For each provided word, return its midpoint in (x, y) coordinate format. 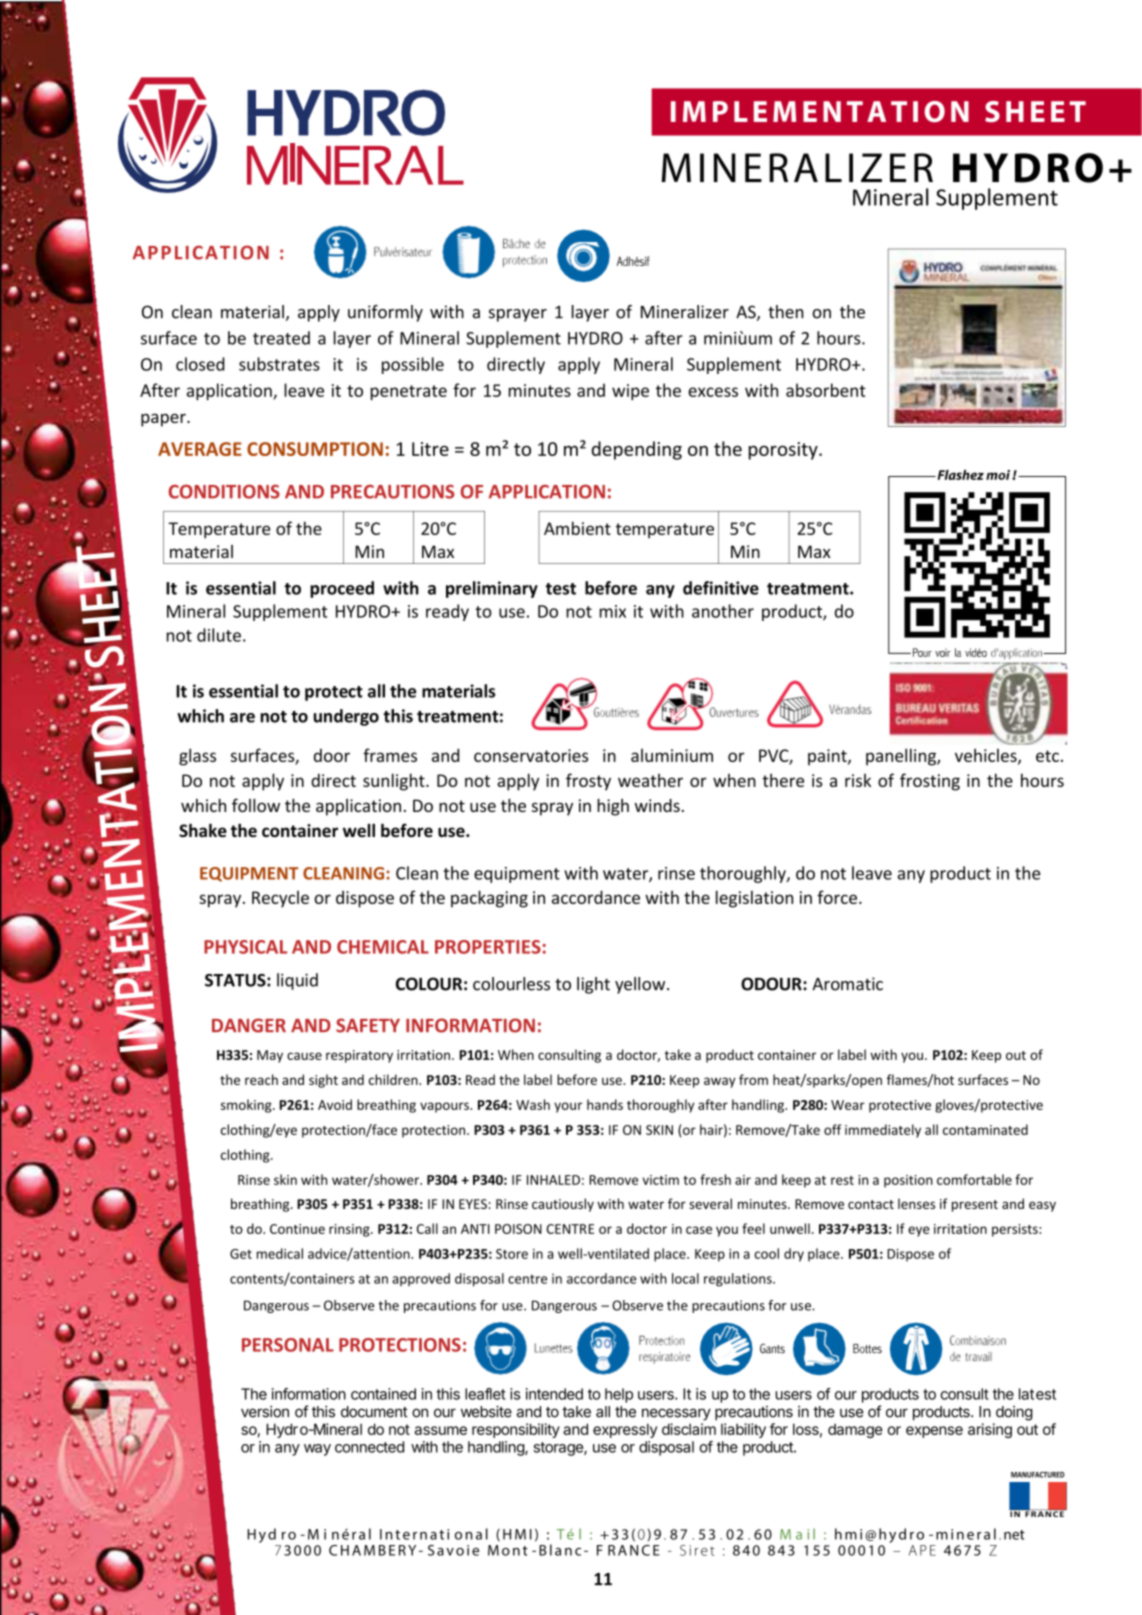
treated (281, 338)
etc (1047, 756)
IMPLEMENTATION (820, 111)
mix (613, 611)
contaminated (985, 1129)
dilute (219, 635)
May (270, 1056)
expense (934, 1432)
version (265, 1412)
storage (559, 1449)
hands (605, 1104)
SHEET (1035, 111)
